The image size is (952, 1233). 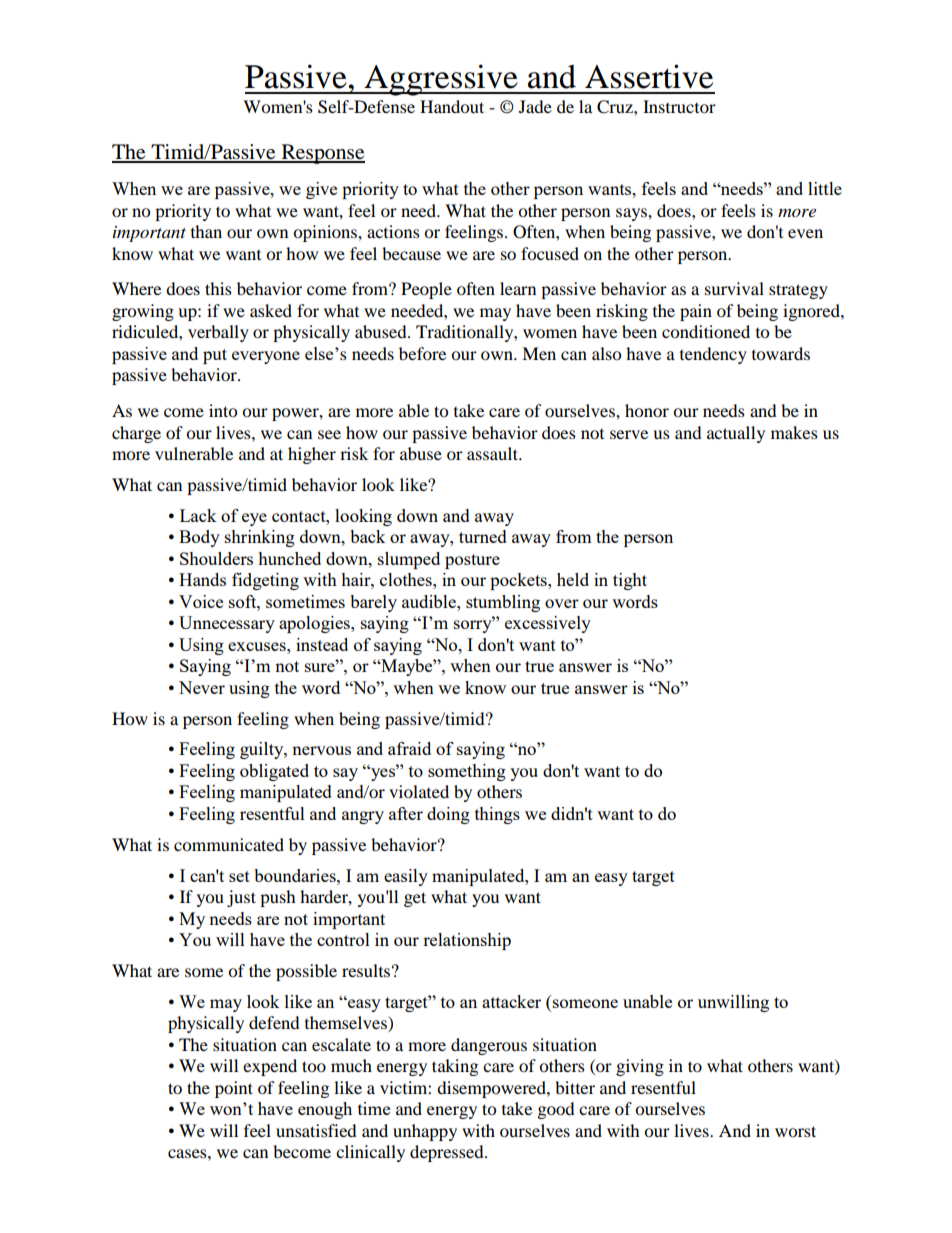 I want to click on point, so click(x=234, y=1089).
